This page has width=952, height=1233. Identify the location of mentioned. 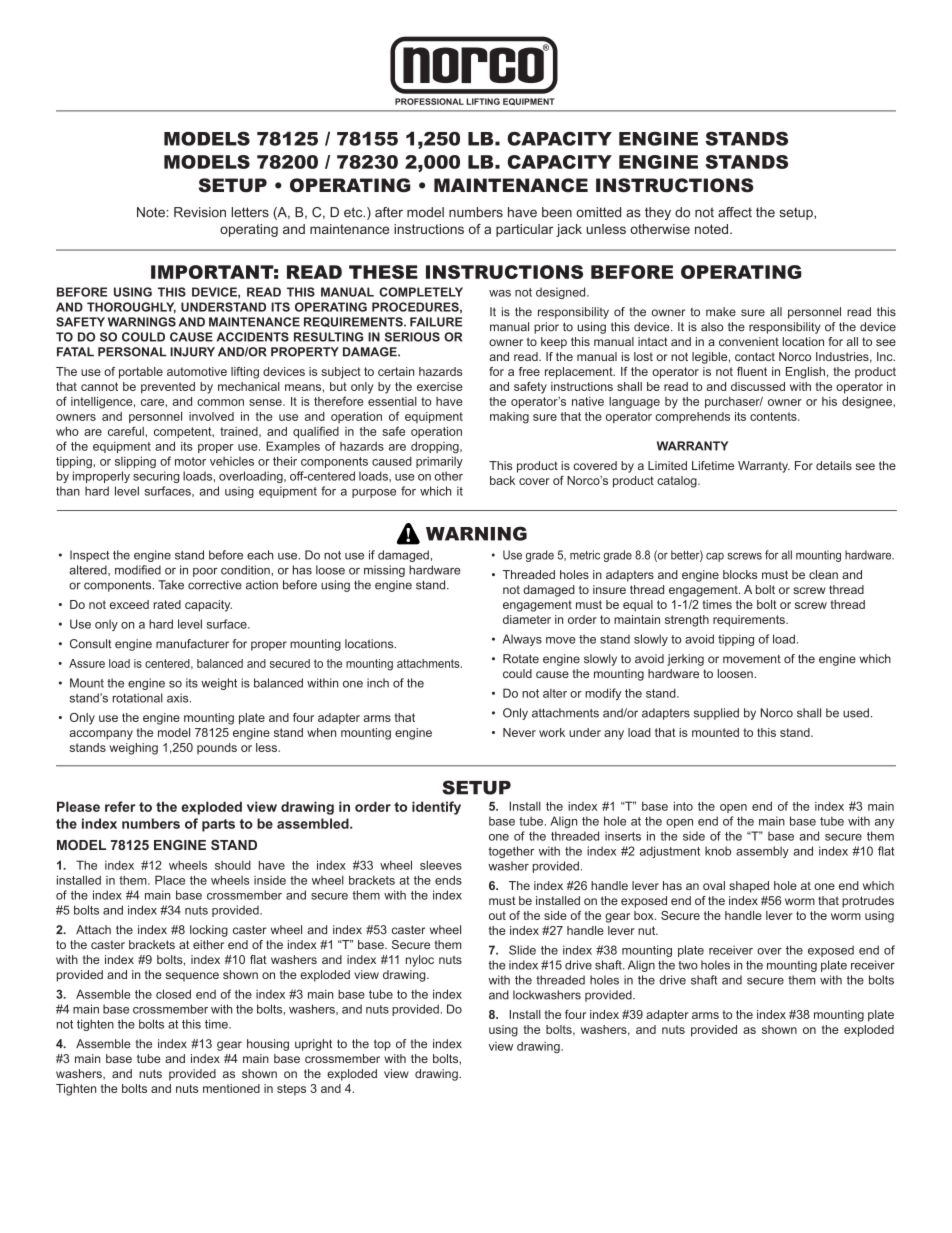
(231, 1088).
